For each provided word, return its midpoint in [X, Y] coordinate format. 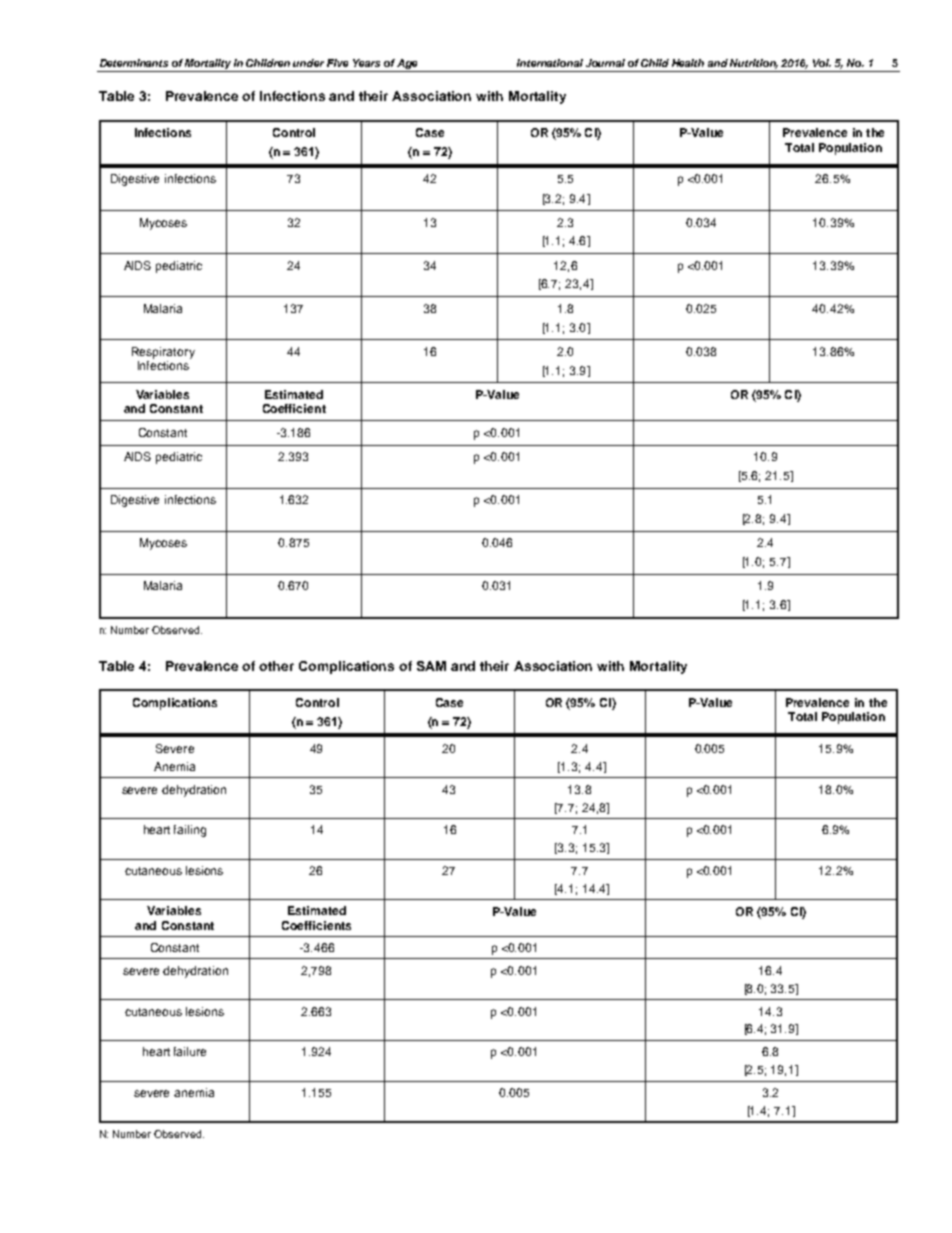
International [550, 63]
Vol [822, 63]
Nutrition [754, 64]
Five [337, 63]
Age [409, 65]
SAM [431, 666]
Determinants [134, 63]
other [276, 666]
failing [190, 831]
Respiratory [163, 353]
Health [688, 63]
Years [366, 63]
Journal [605, 63]
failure [190, 1051]
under [308, 63]
